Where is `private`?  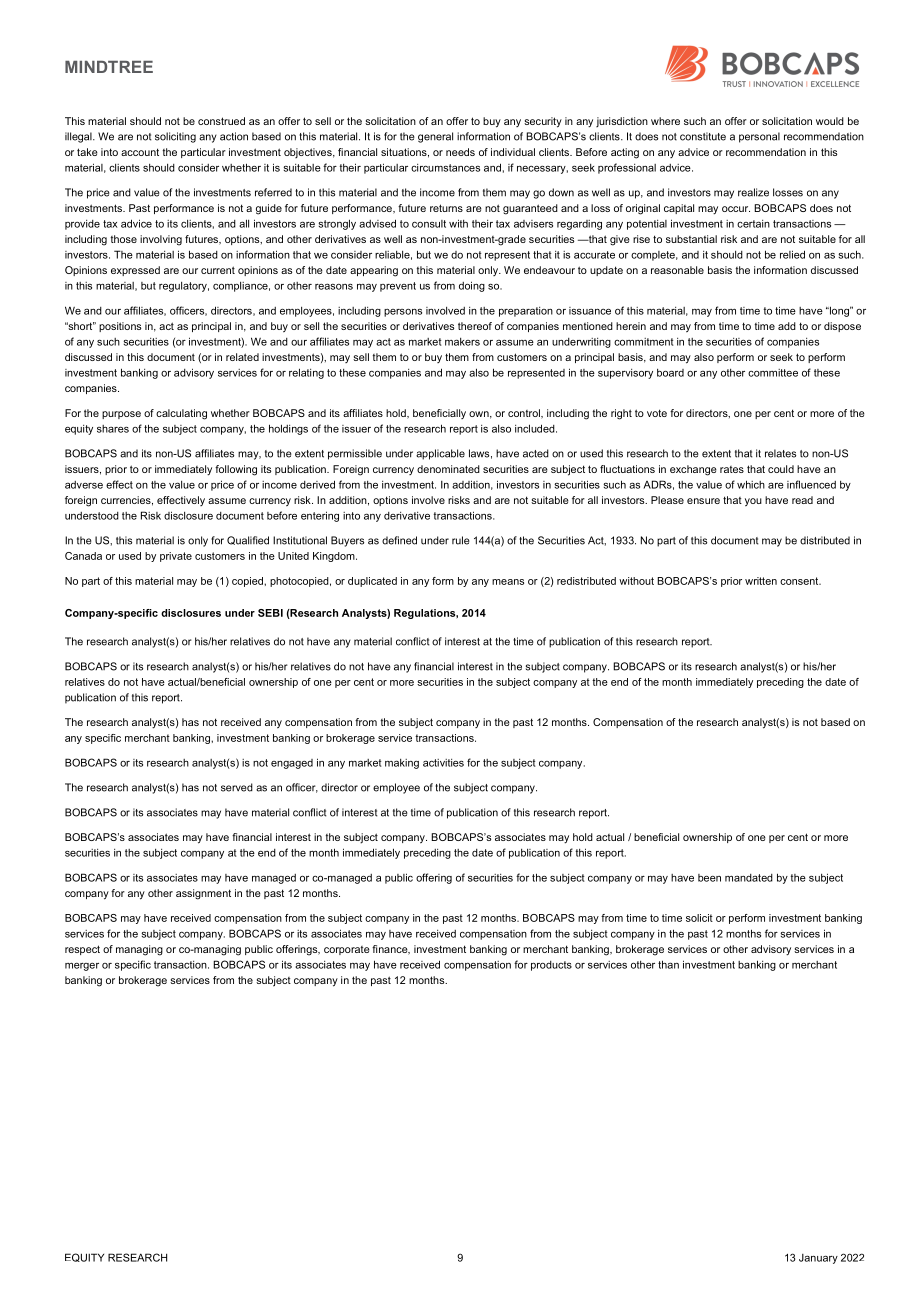
private is located at coordinates (176, 557).
